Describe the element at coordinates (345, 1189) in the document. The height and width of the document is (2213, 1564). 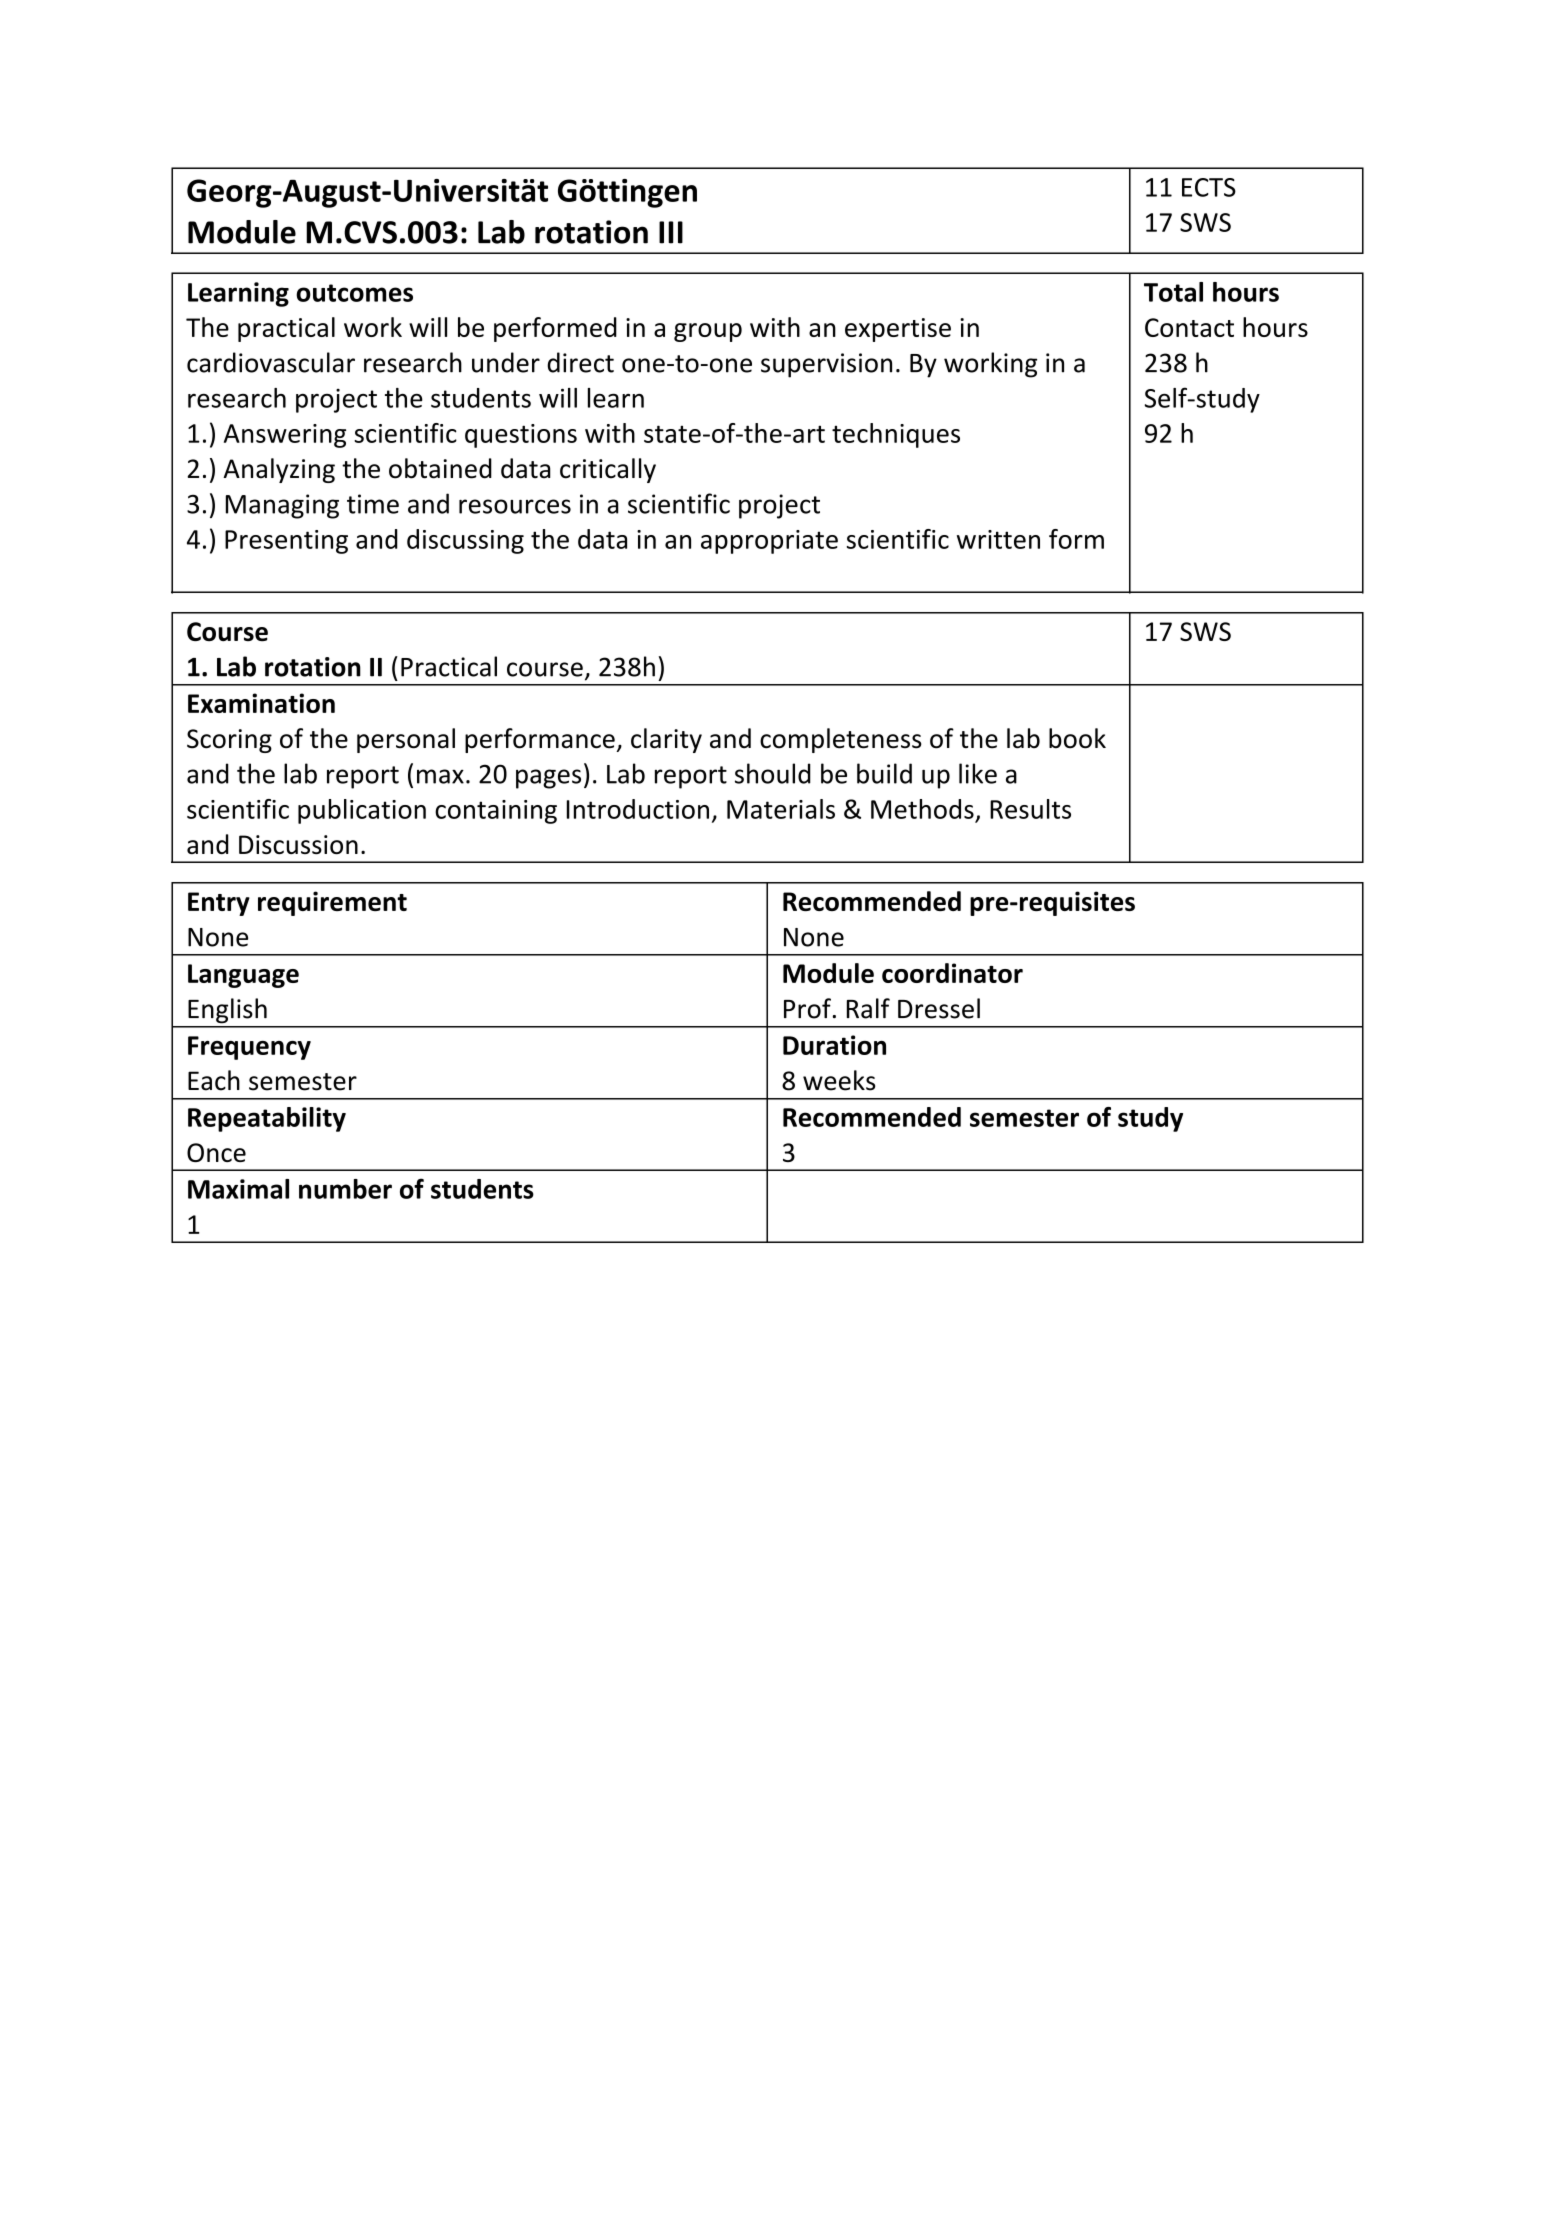
I see `number` at that location.
